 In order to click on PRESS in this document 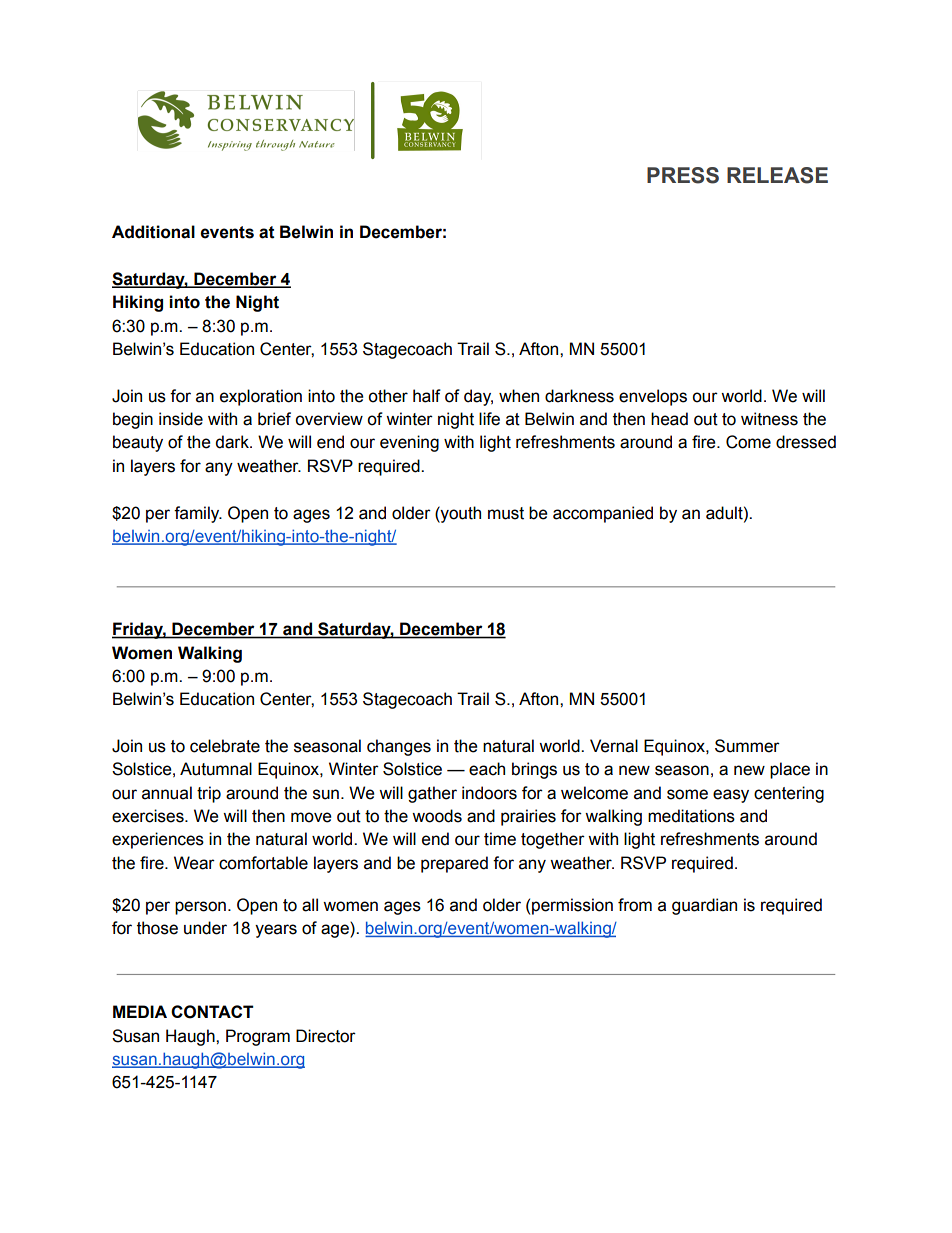, I will do `click(683, 175)`.
